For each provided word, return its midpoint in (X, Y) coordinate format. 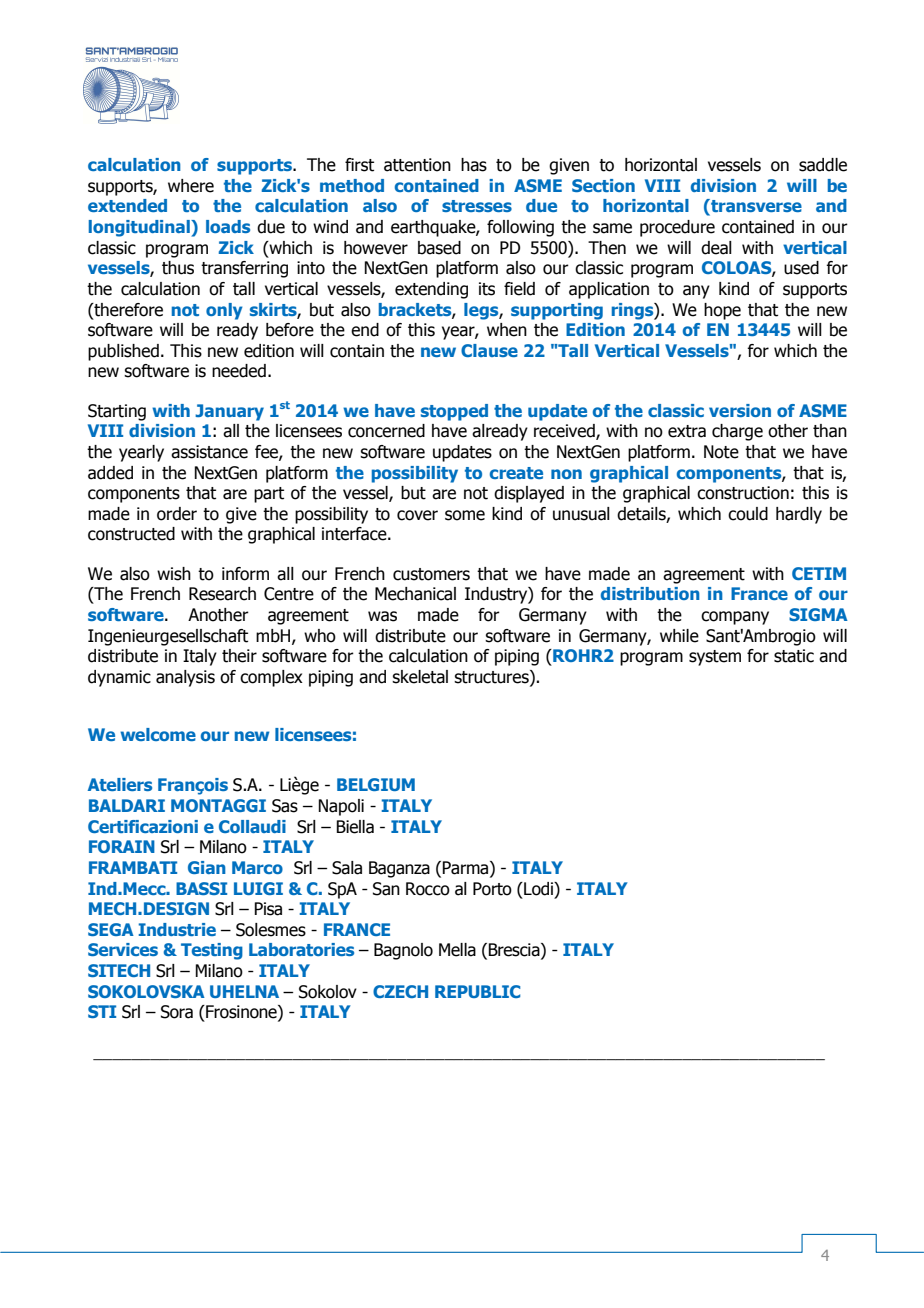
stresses (477, 206)
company (735, 618)
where (191, 186)
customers (431, 574)
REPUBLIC (477, 991)
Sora (177, 1012)
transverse (755, 207)
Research (222, 594)
